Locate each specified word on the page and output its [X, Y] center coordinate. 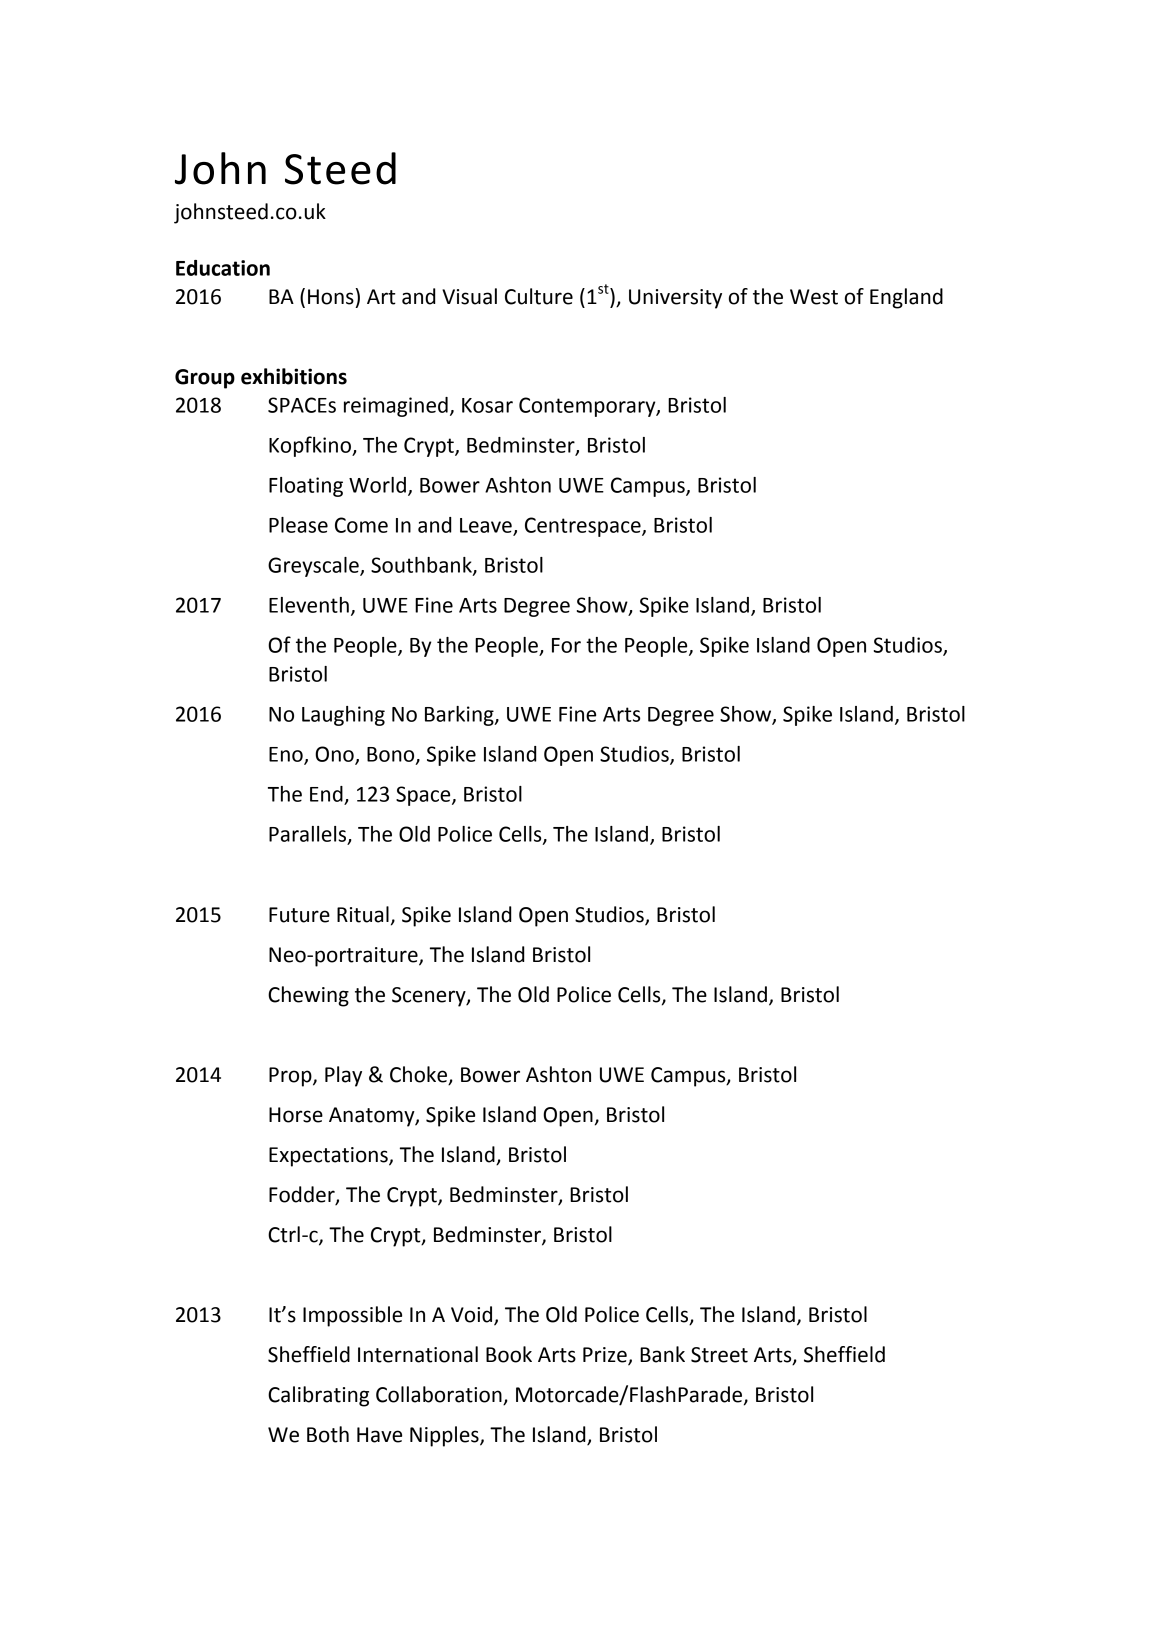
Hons [331, 297]
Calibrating [318, 1396]
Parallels [309, 835]
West [814, 297]
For [566, 645]
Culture [539, 296]
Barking [460, 716]
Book [509, 1354]
